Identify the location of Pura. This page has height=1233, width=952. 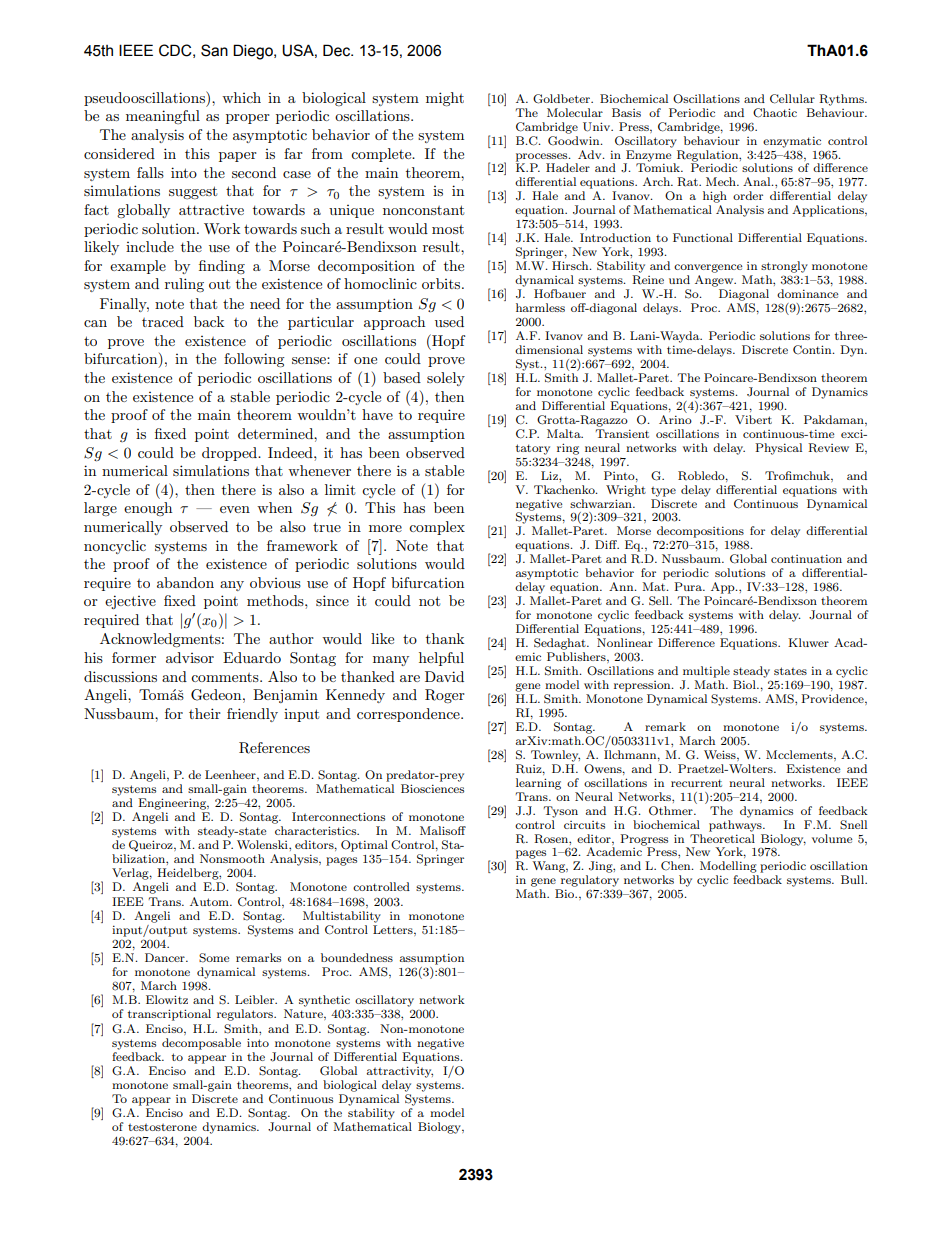
(689, 586).
